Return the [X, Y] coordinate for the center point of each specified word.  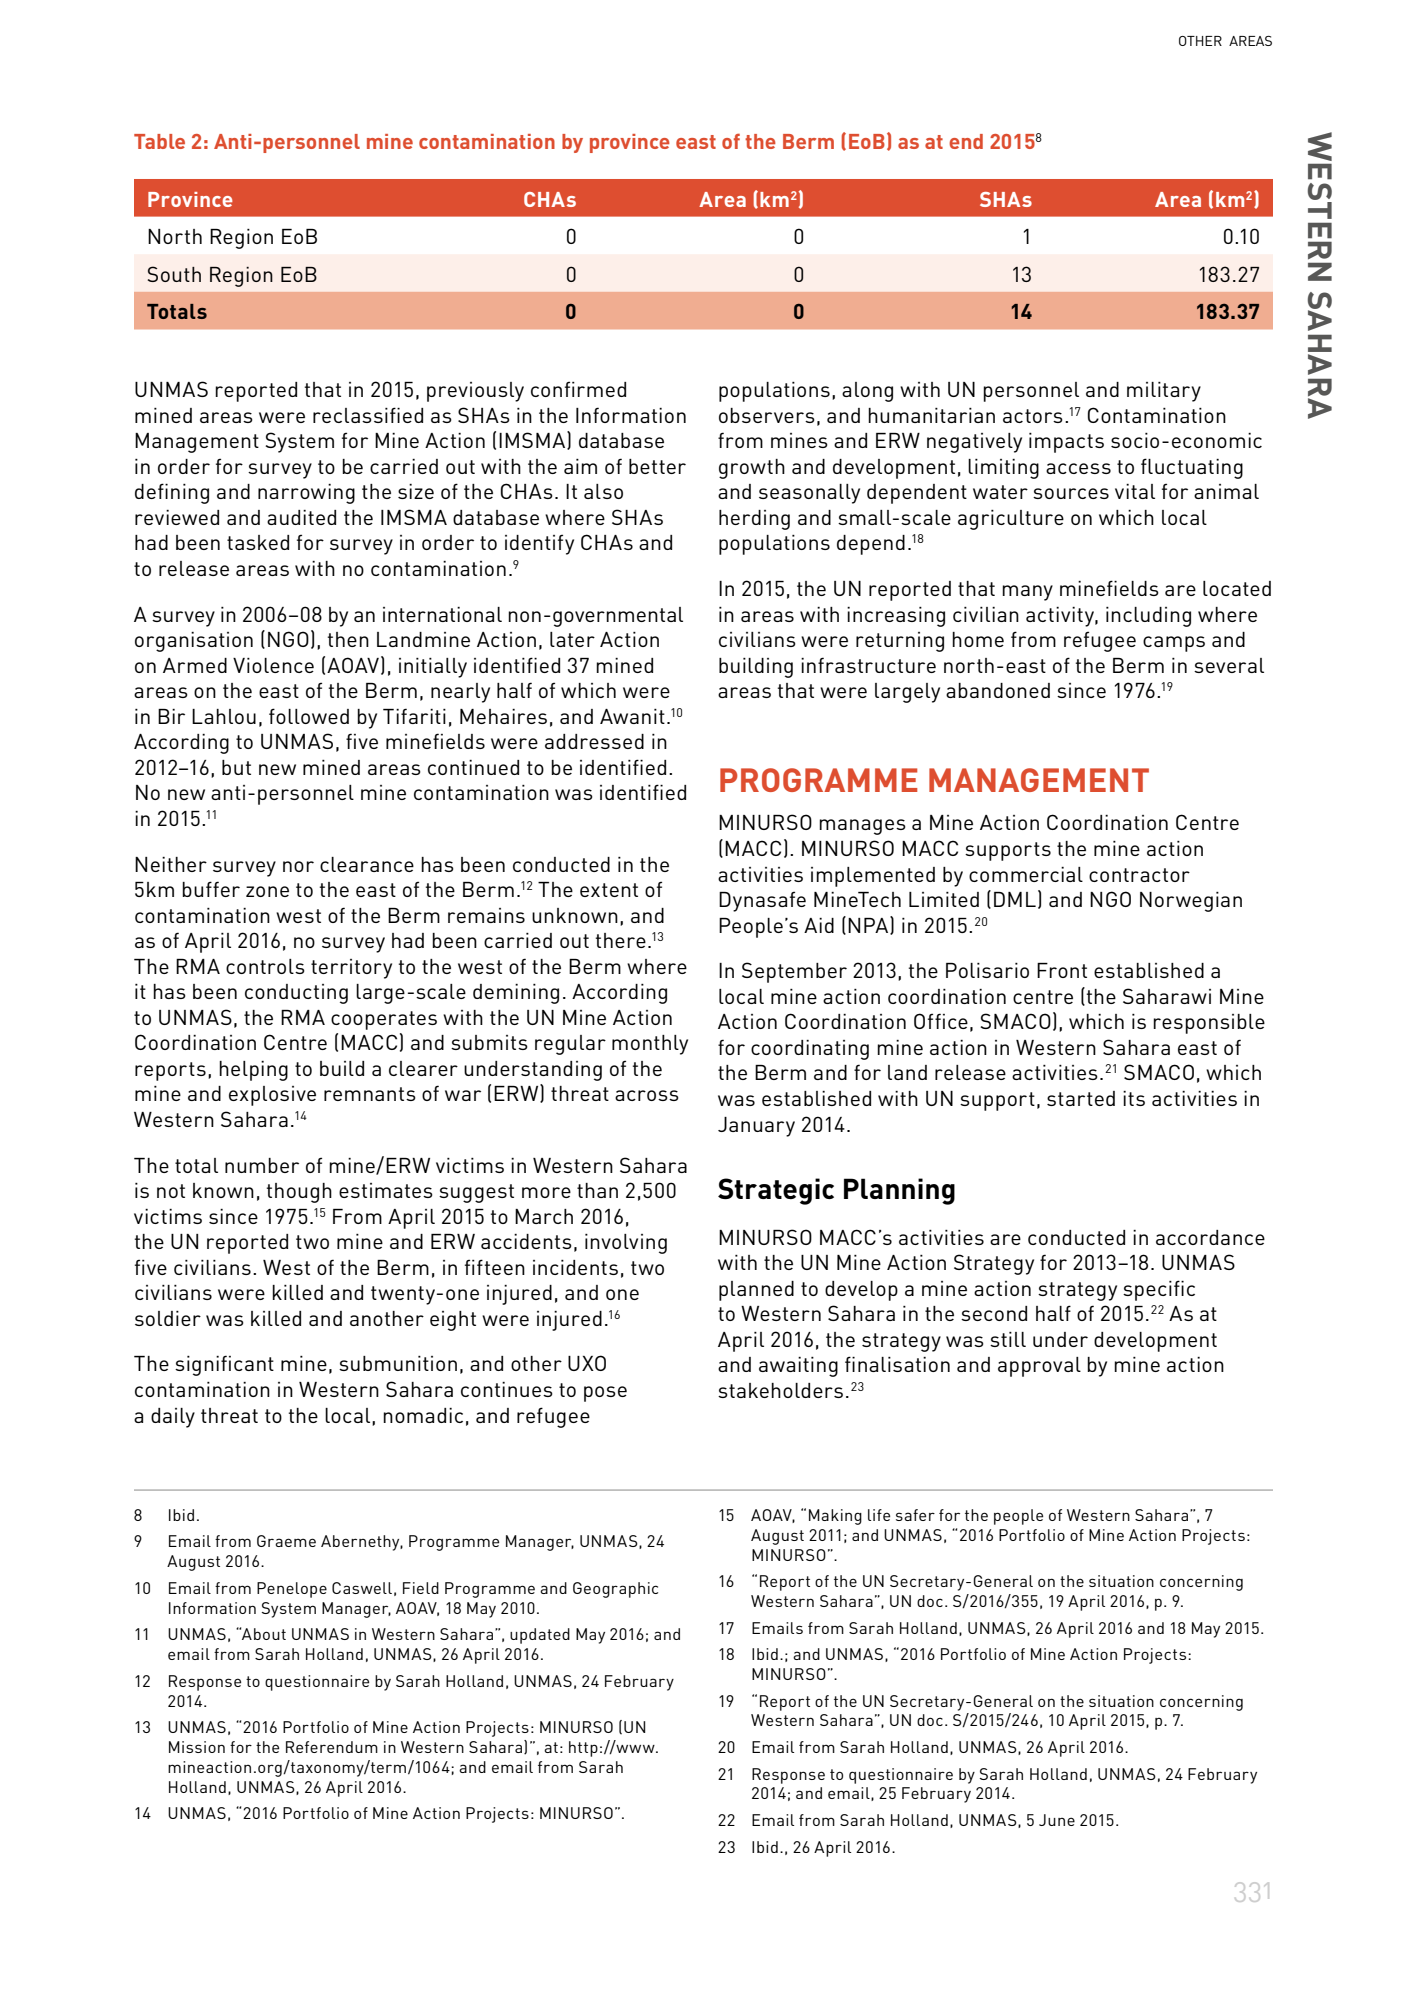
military [1164, 392]
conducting [296, 994]
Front [1062, 970]
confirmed [578, 389]
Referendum [332, 1747]
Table [159, 141]
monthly [650, 1045]
